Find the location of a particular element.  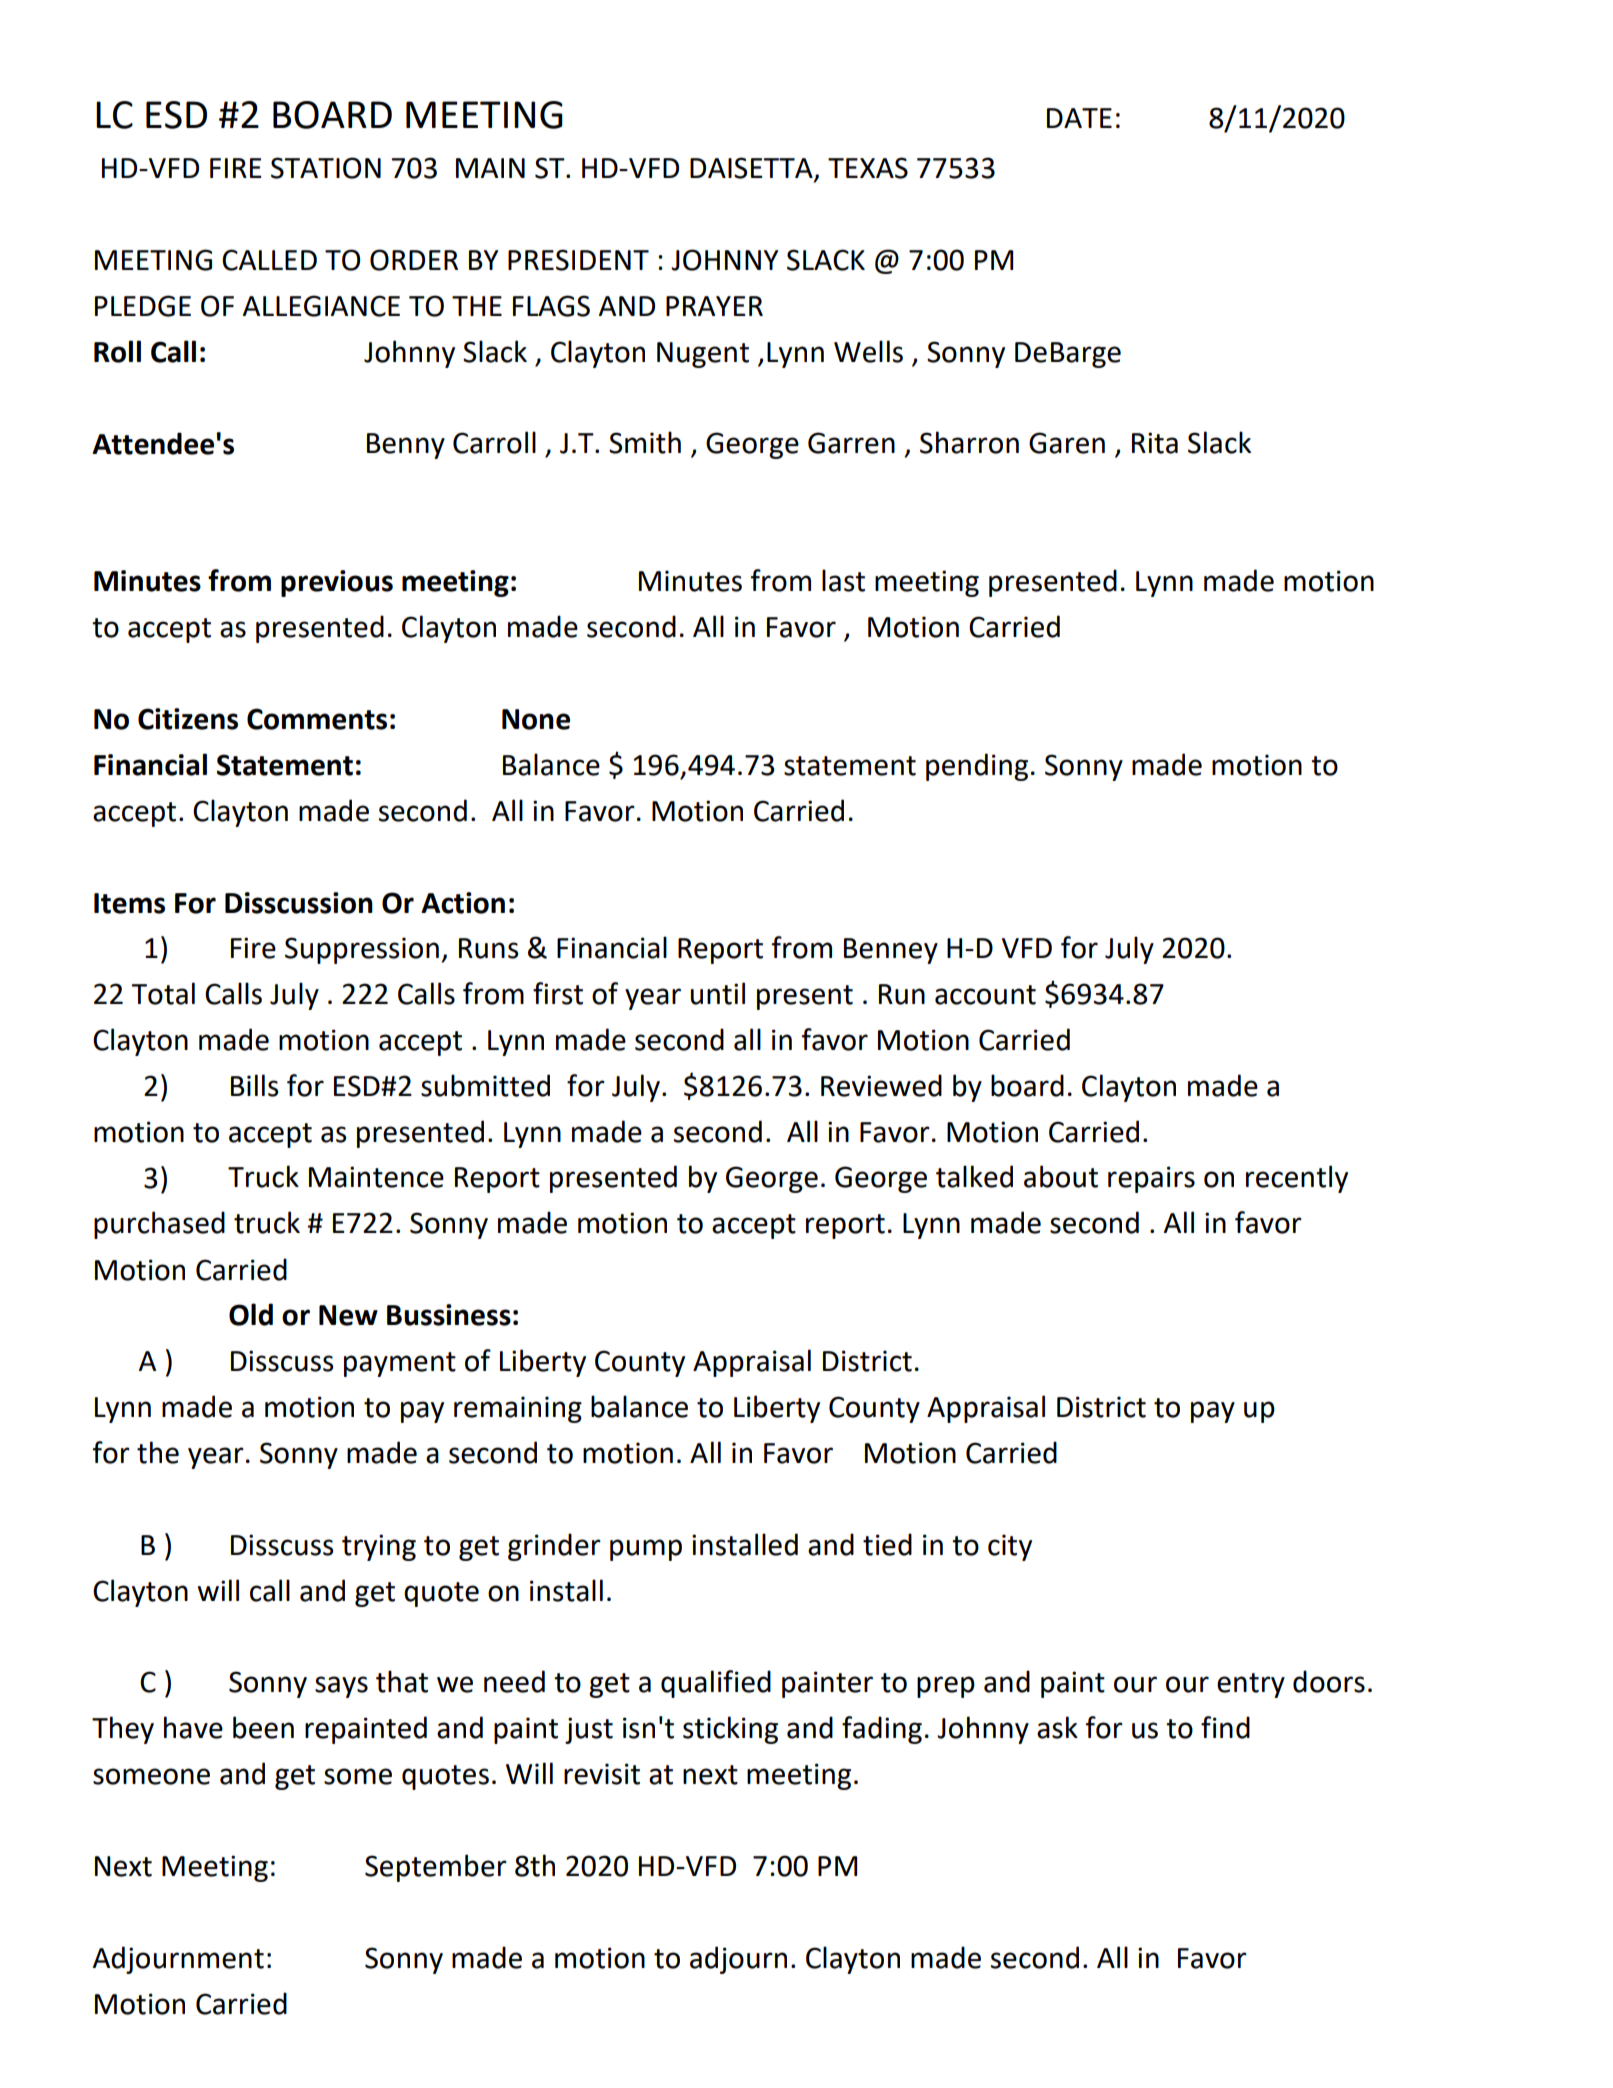

Rita is located at coordinates (1155, 443).
